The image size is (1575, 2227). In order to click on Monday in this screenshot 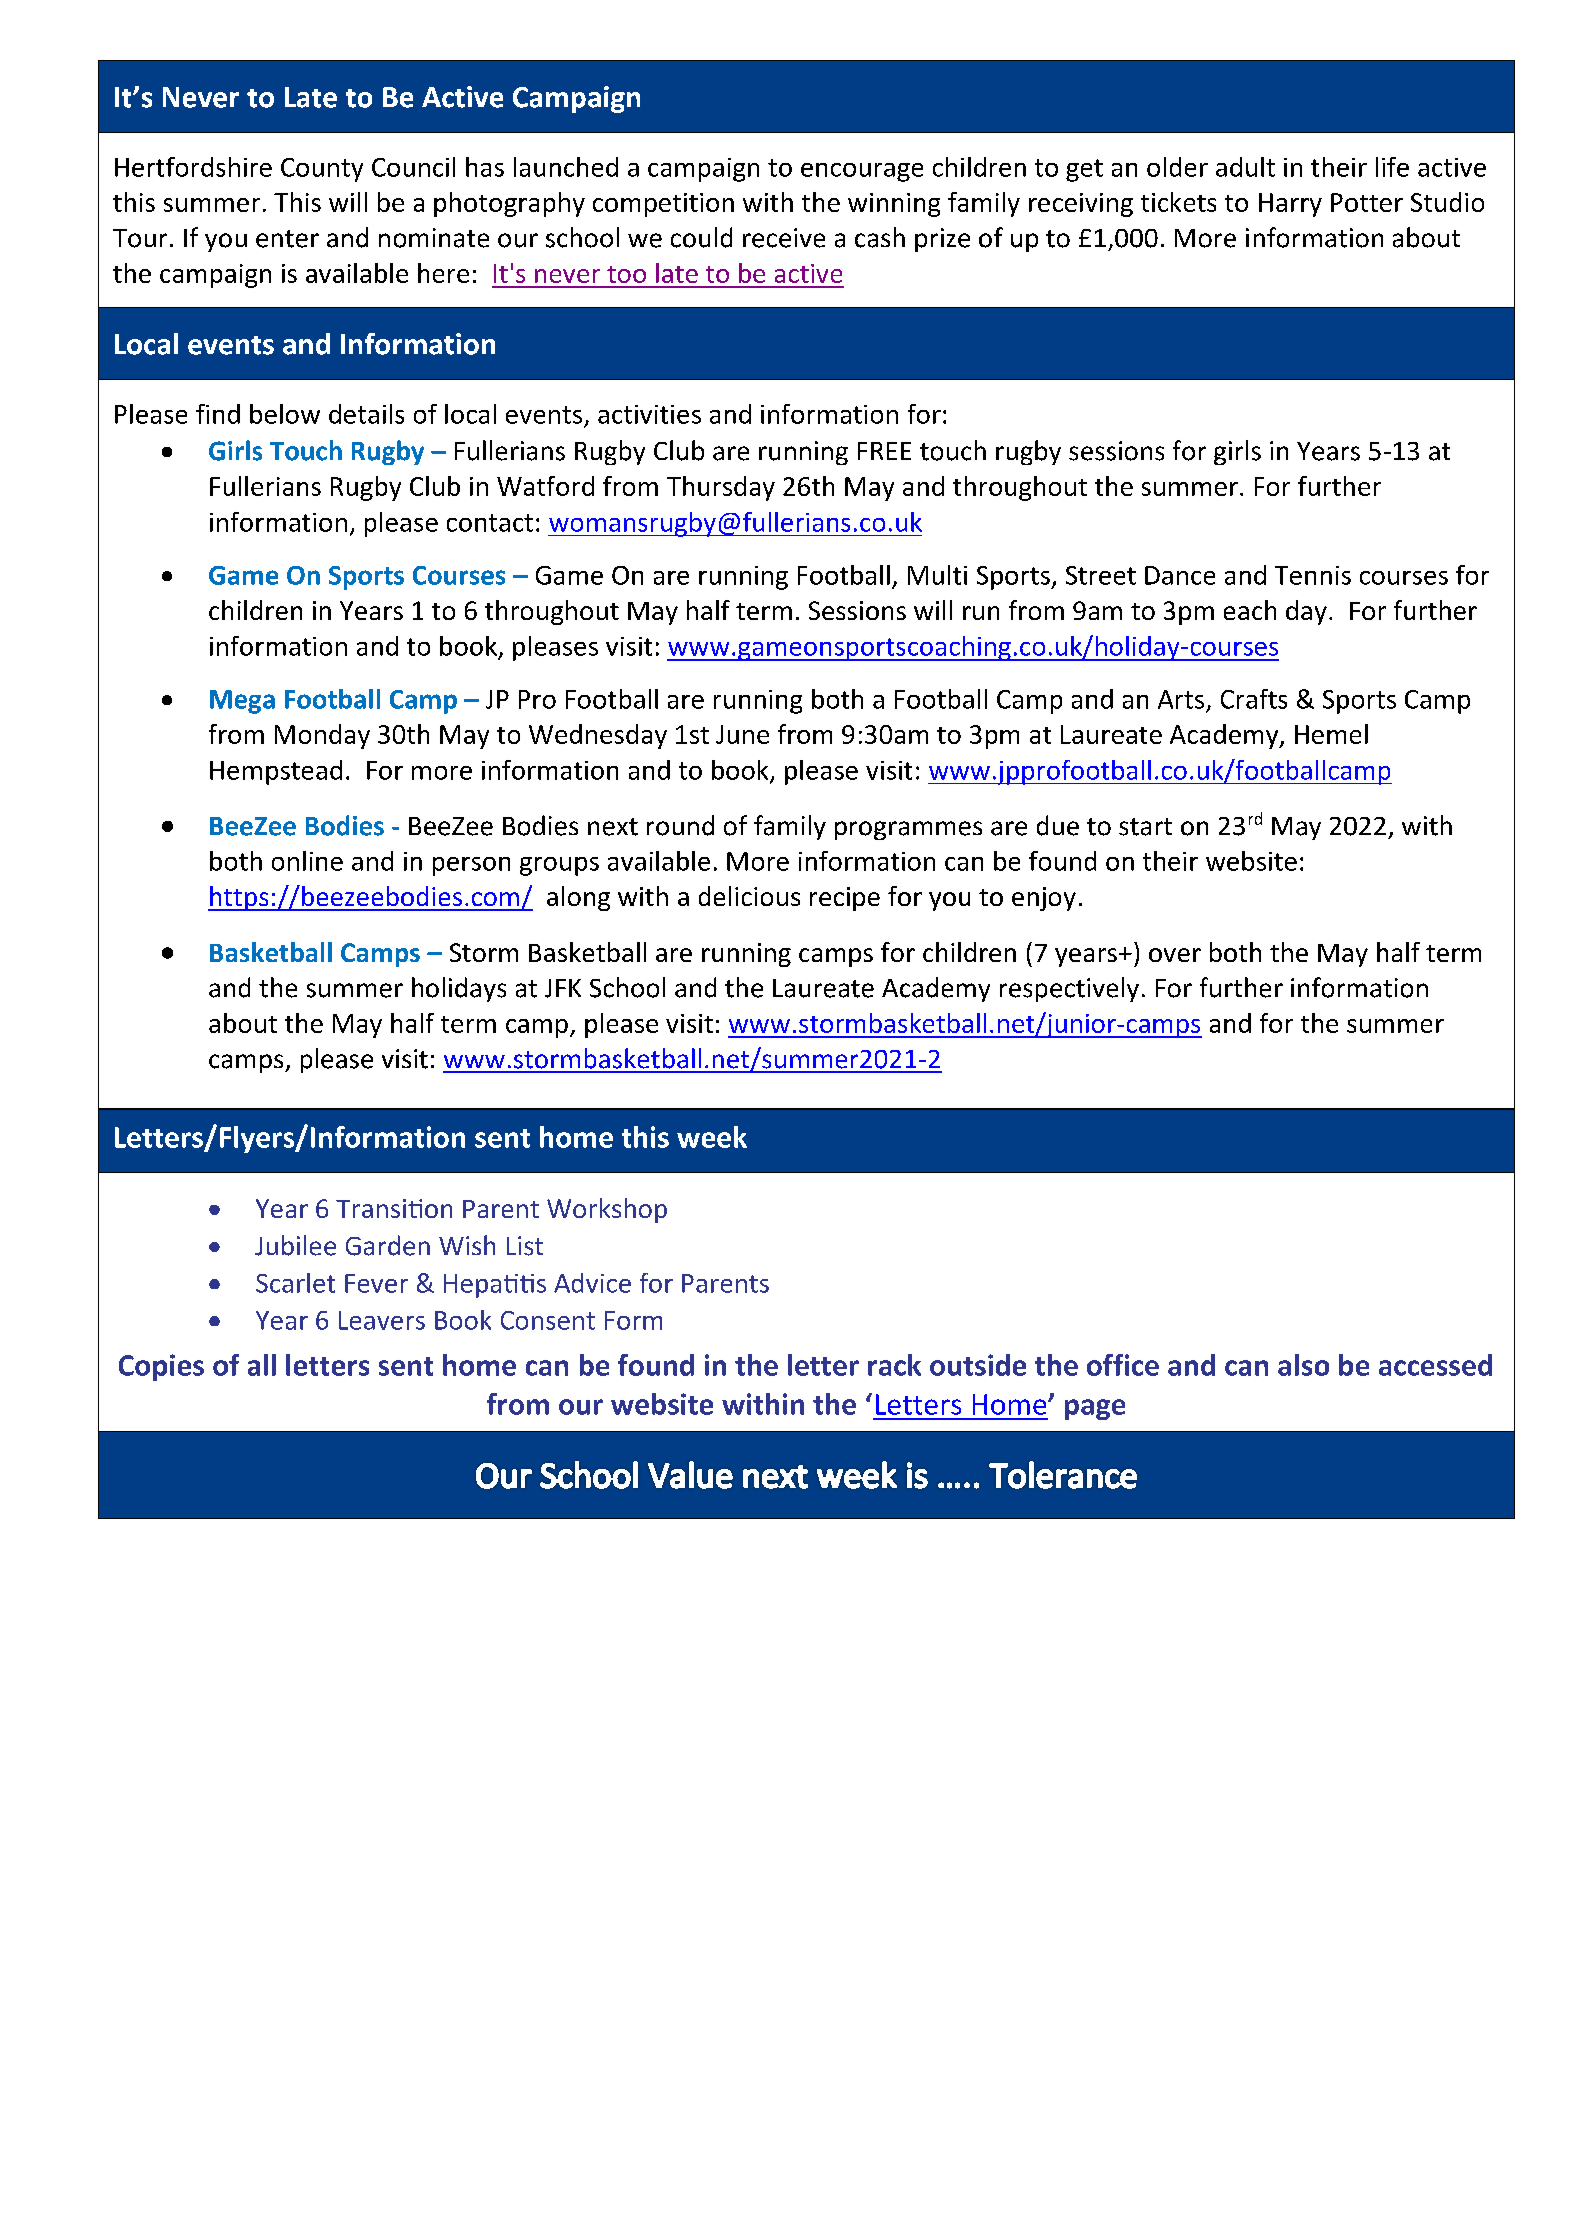, I will do `click(322, 736)`.
